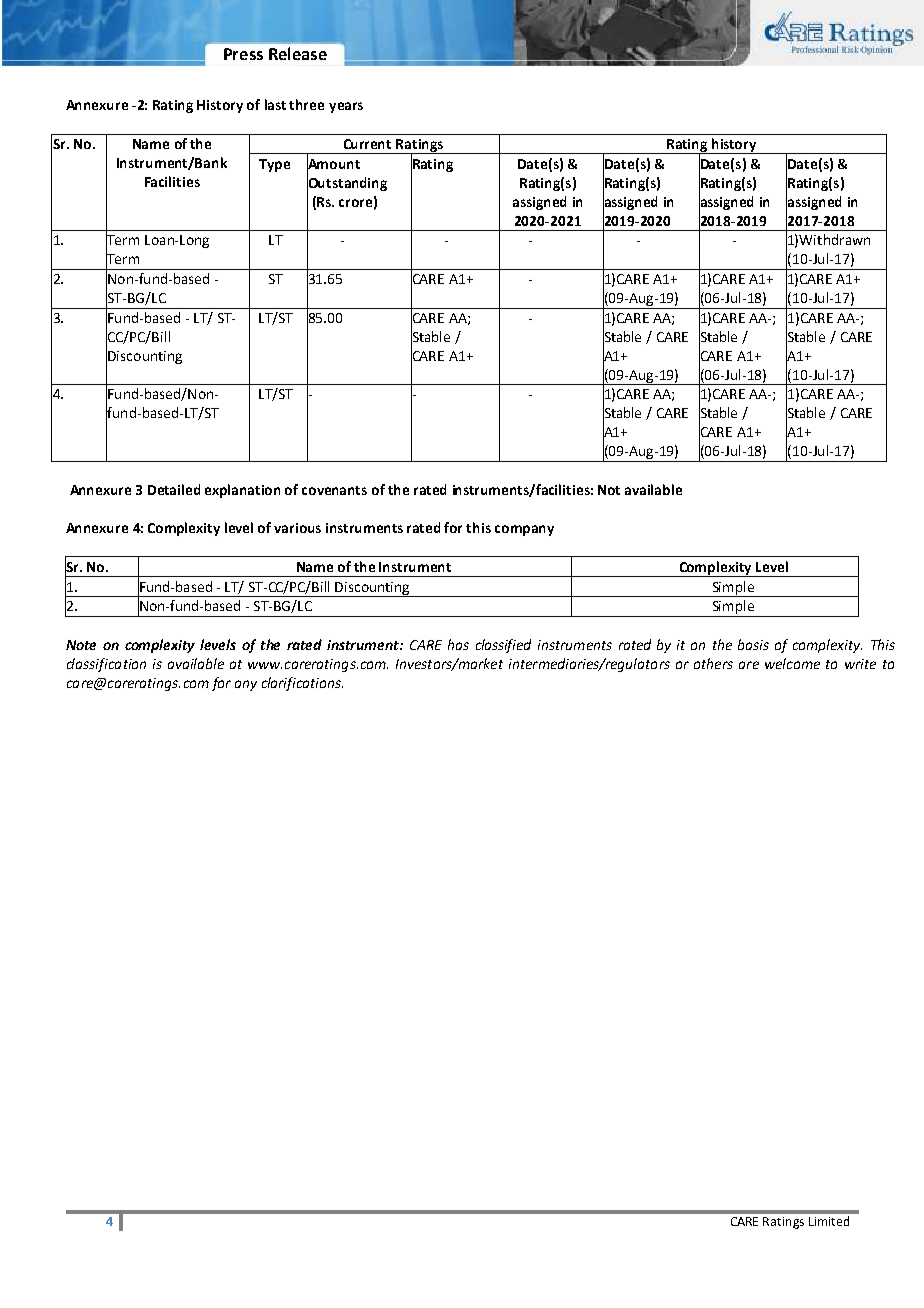  I want to click on Amount, so click(333, 164).
